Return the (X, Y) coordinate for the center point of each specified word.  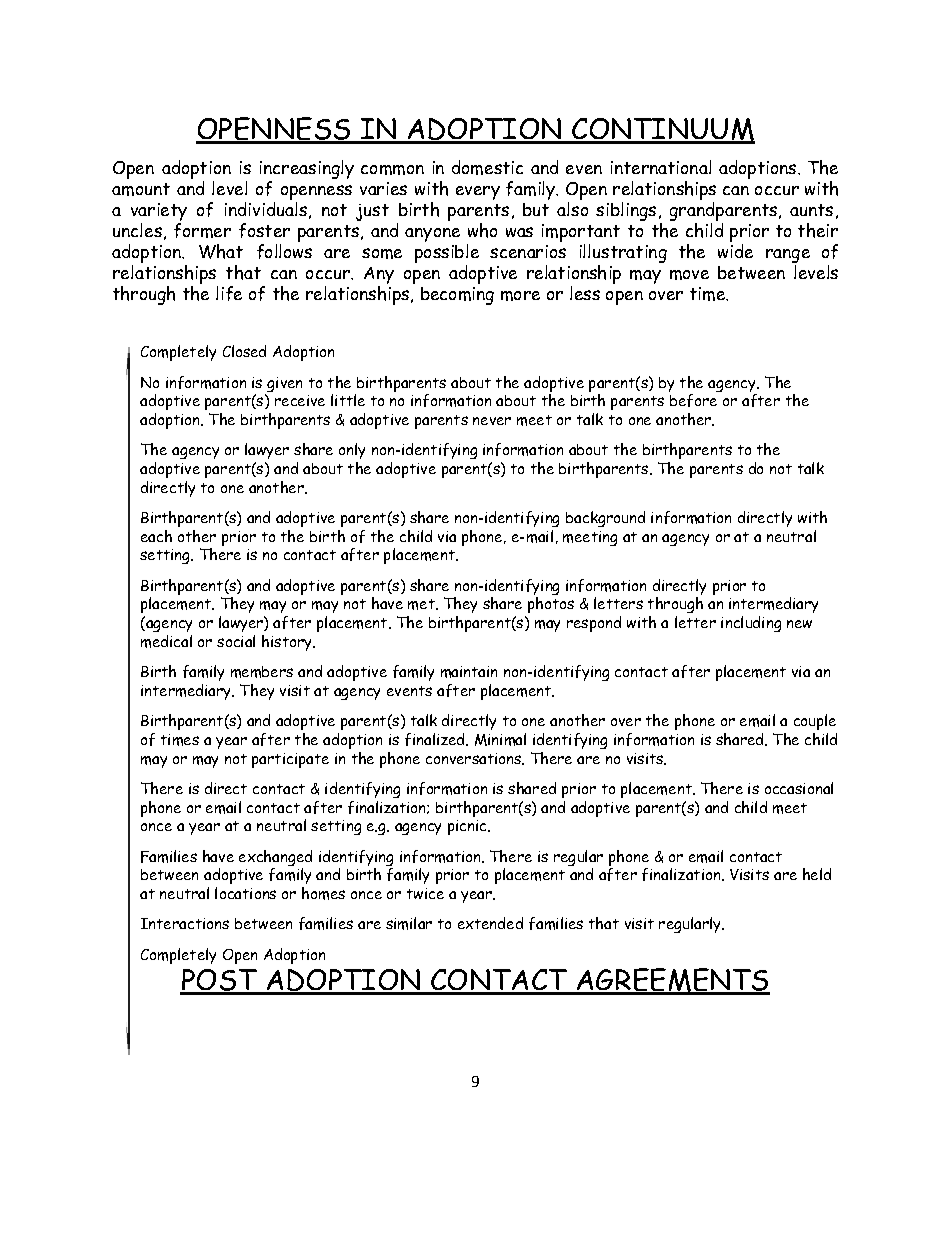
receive (300, 400)
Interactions (185, 923)
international (661, 167)
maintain (469, 672)
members (262, 672)
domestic (487, 167)
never (492, 421)
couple (815, 722)
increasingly (307, 169)
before (693, 400)
